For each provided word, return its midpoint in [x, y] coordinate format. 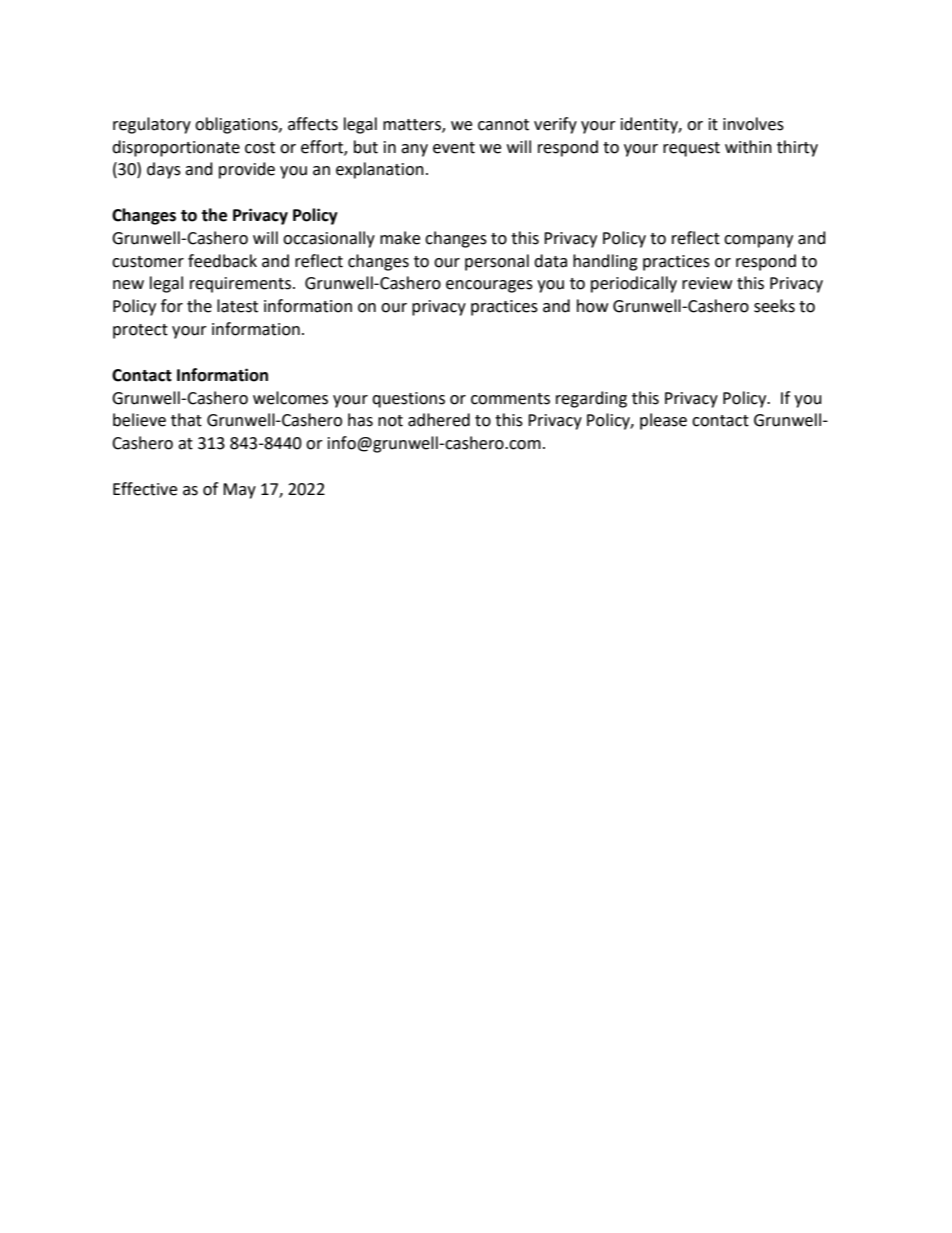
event [454, 148]
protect [140, 331]
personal [497, 262]
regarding [591, 399]
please [663, 421]
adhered [439, 420]
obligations [237, 125]
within [748, 147]
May [239, 491]
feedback [222, 261]
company [758, 241]
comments [510, 399]
